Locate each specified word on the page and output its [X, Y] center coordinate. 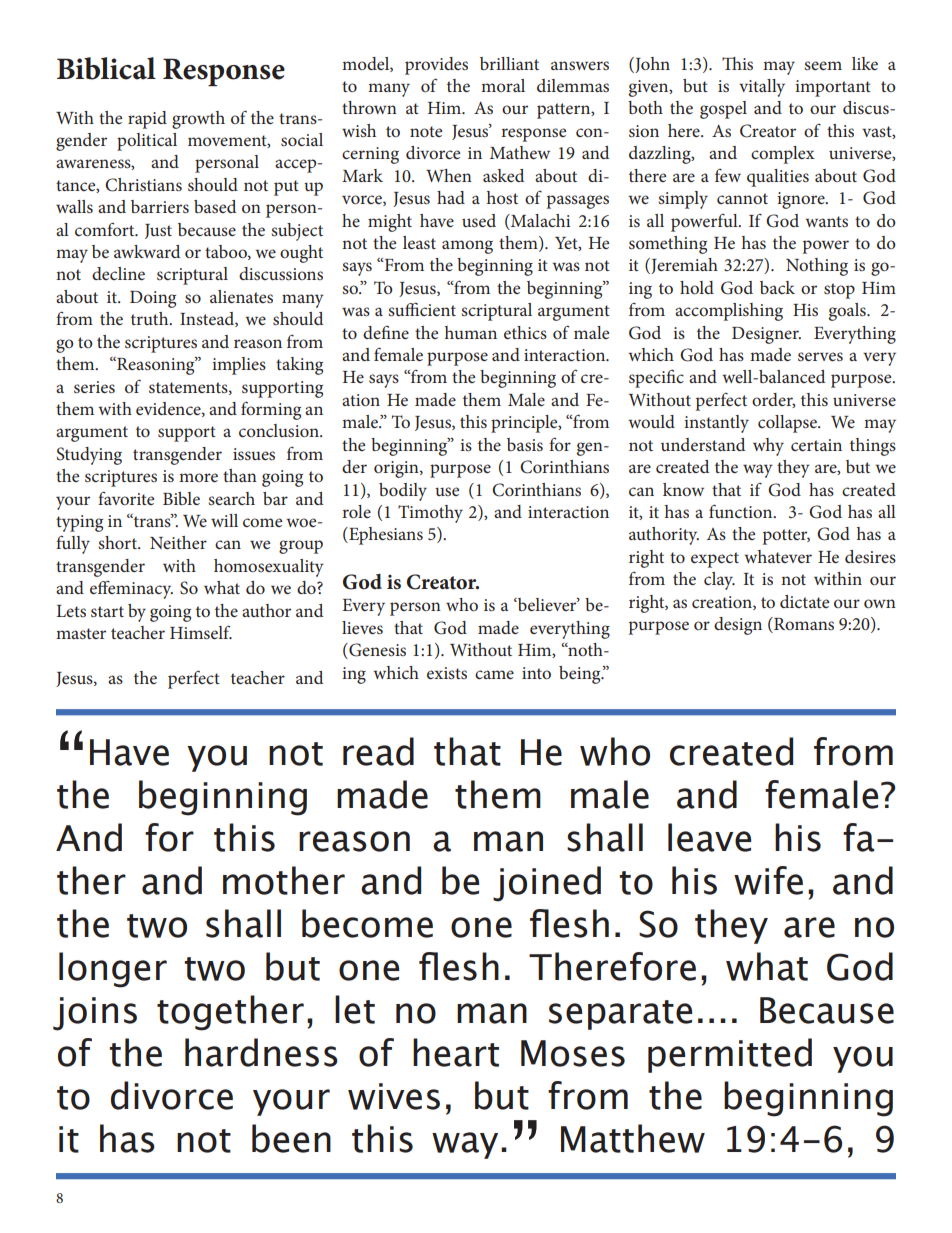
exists [447, 673]
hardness [261, 1052]
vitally [762, 88]
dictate [804, 601]
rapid [147, 120]
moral [503, 85]
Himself [201, 632]
